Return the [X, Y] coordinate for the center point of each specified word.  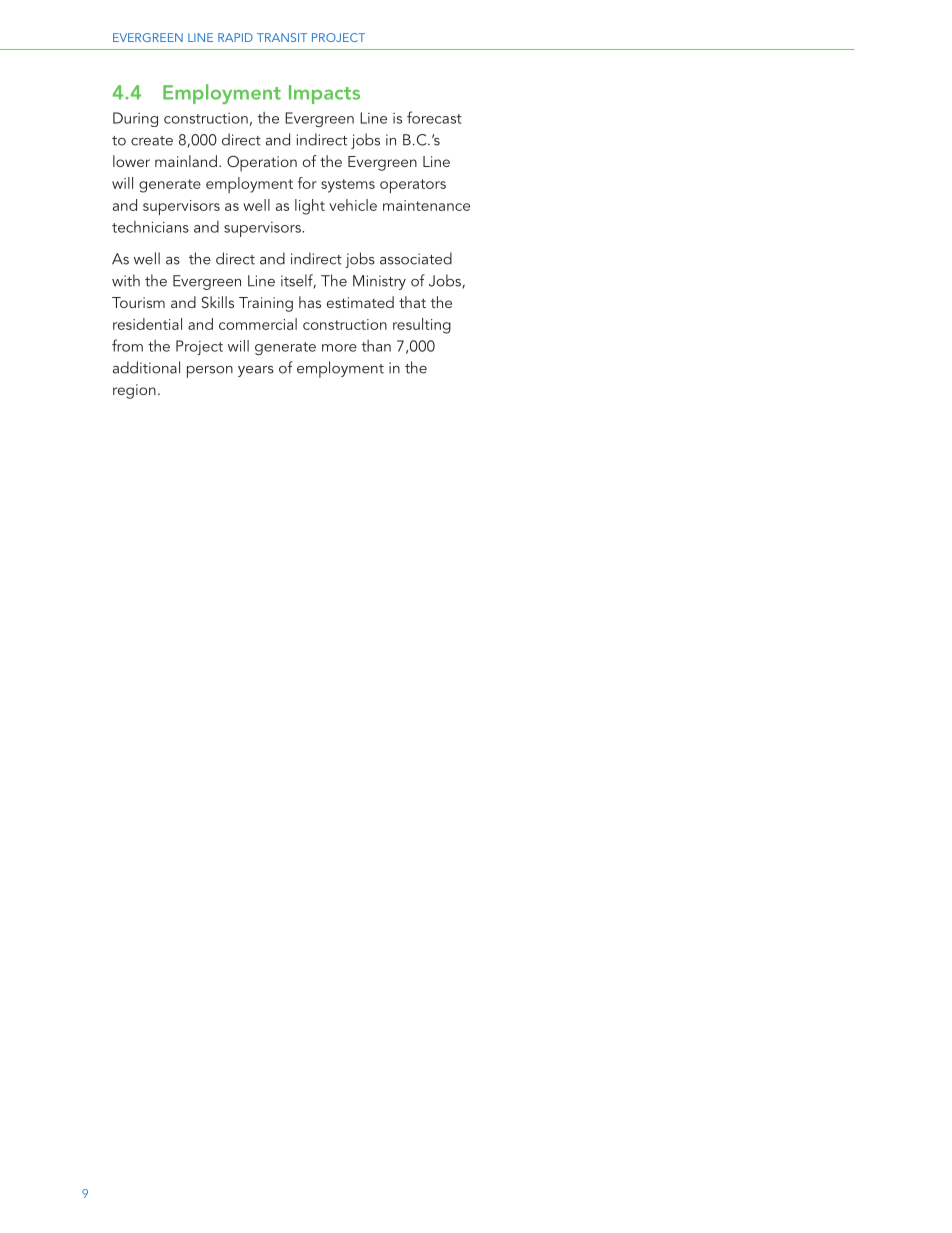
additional [146, 367]
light [310, 207]
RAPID [235, 37]
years [256, 371]
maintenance [426, 205]
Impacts [324, 94]
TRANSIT [282, 37]
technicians [150, 227]
